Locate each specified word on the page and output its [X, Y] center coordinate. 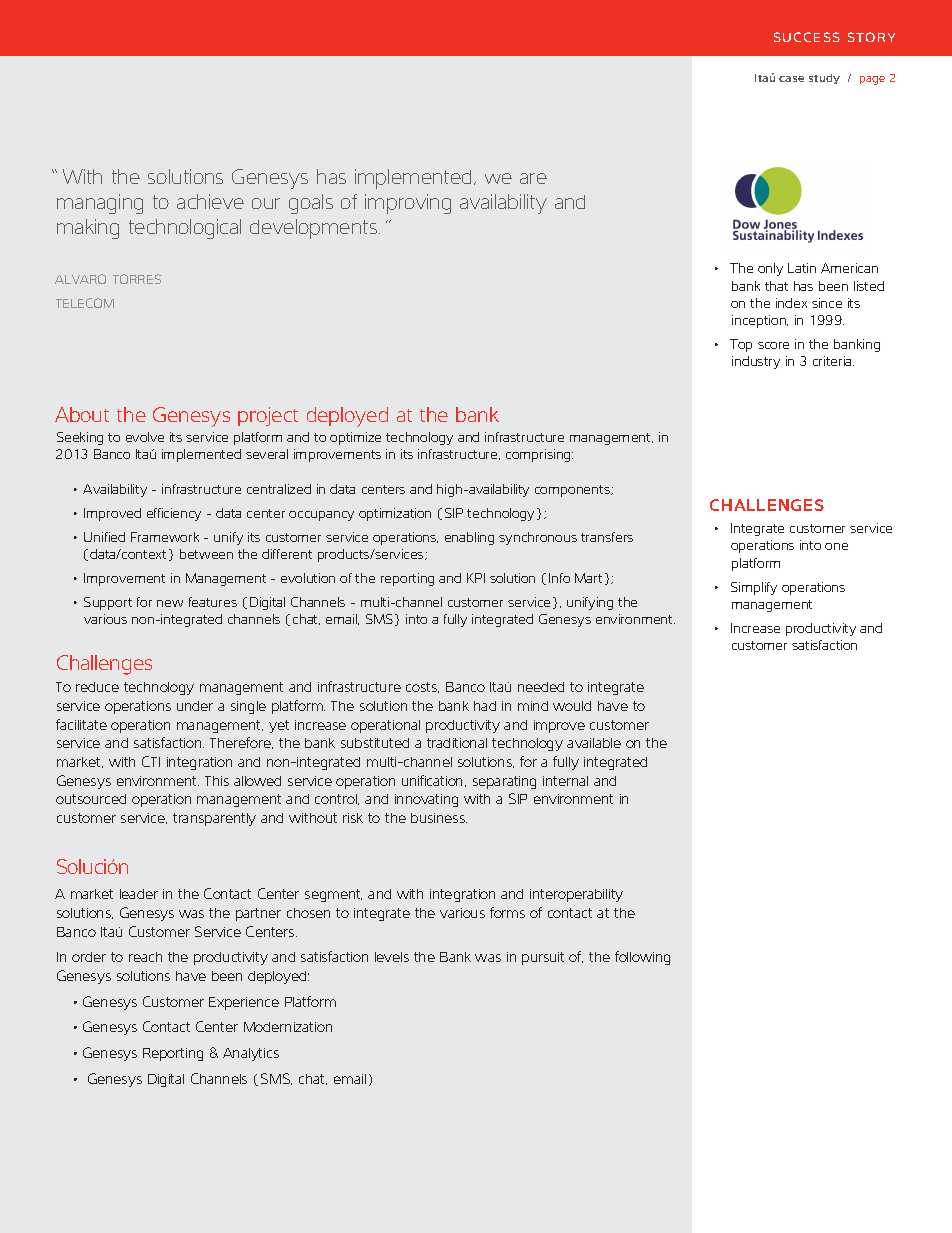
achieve [210, 201]
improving [408, 204]
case [791, 79]
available [594, 743]
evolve [145, 437]
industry [756, 362]
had [485, 706]
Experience [244, 1003]
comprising [539, 455]
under [195, 706]
